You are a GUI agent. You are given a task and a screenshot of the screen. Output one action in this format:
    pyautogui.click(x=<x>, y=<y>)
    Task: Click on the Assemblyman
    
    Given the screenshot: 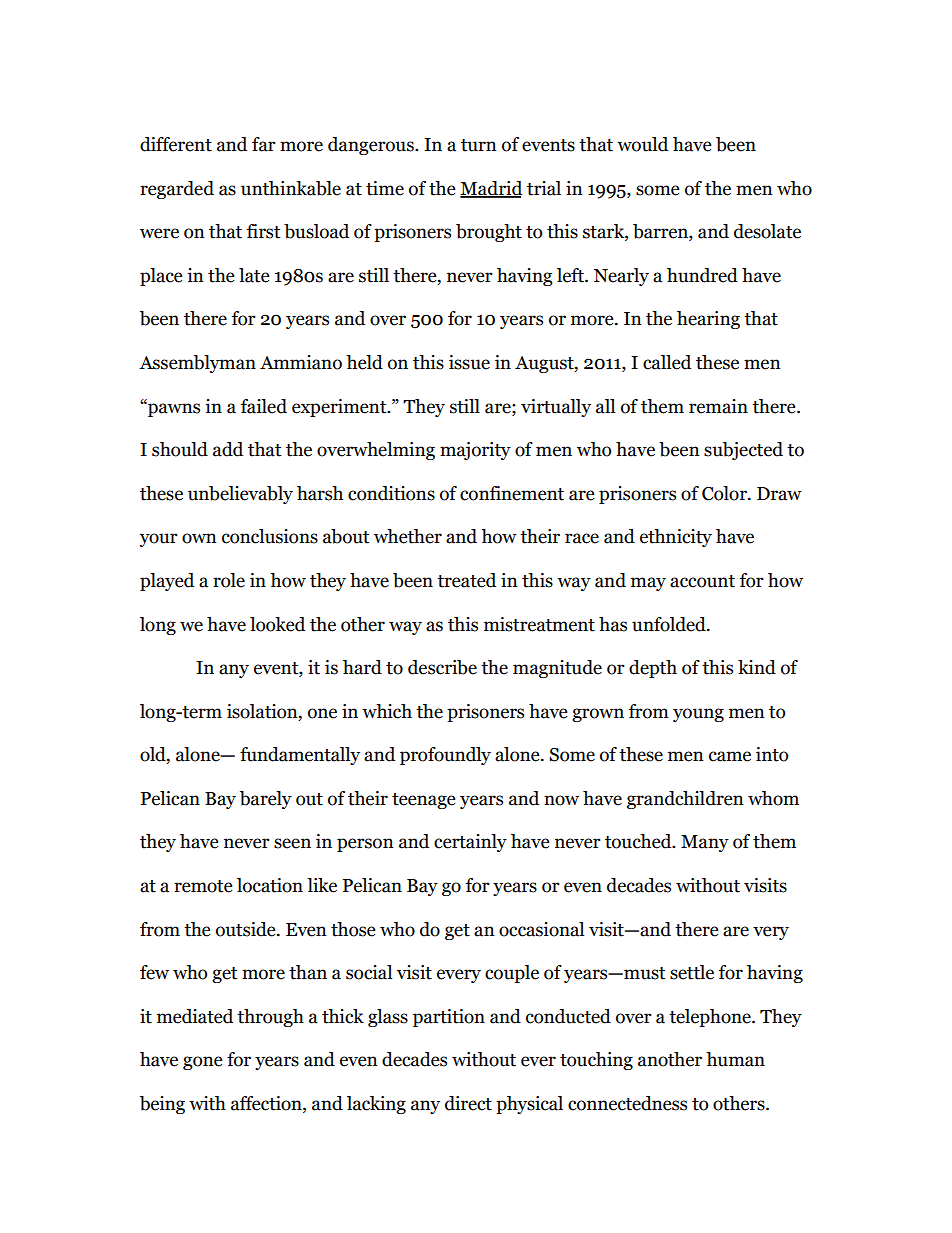 What is the action you would take?
    pyautogui.click(x=197, y=364)
